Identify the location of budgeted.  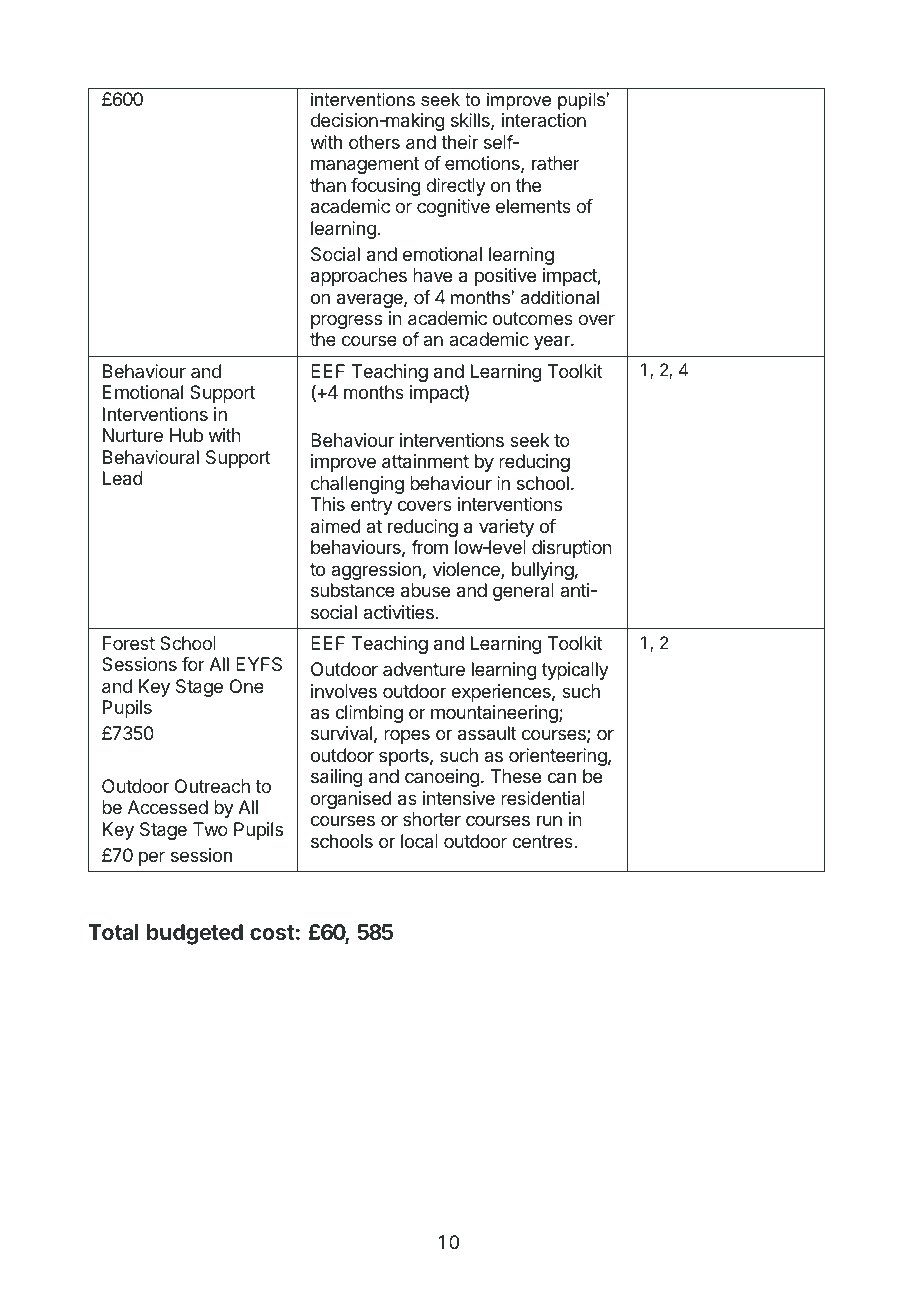
(195, 934).
